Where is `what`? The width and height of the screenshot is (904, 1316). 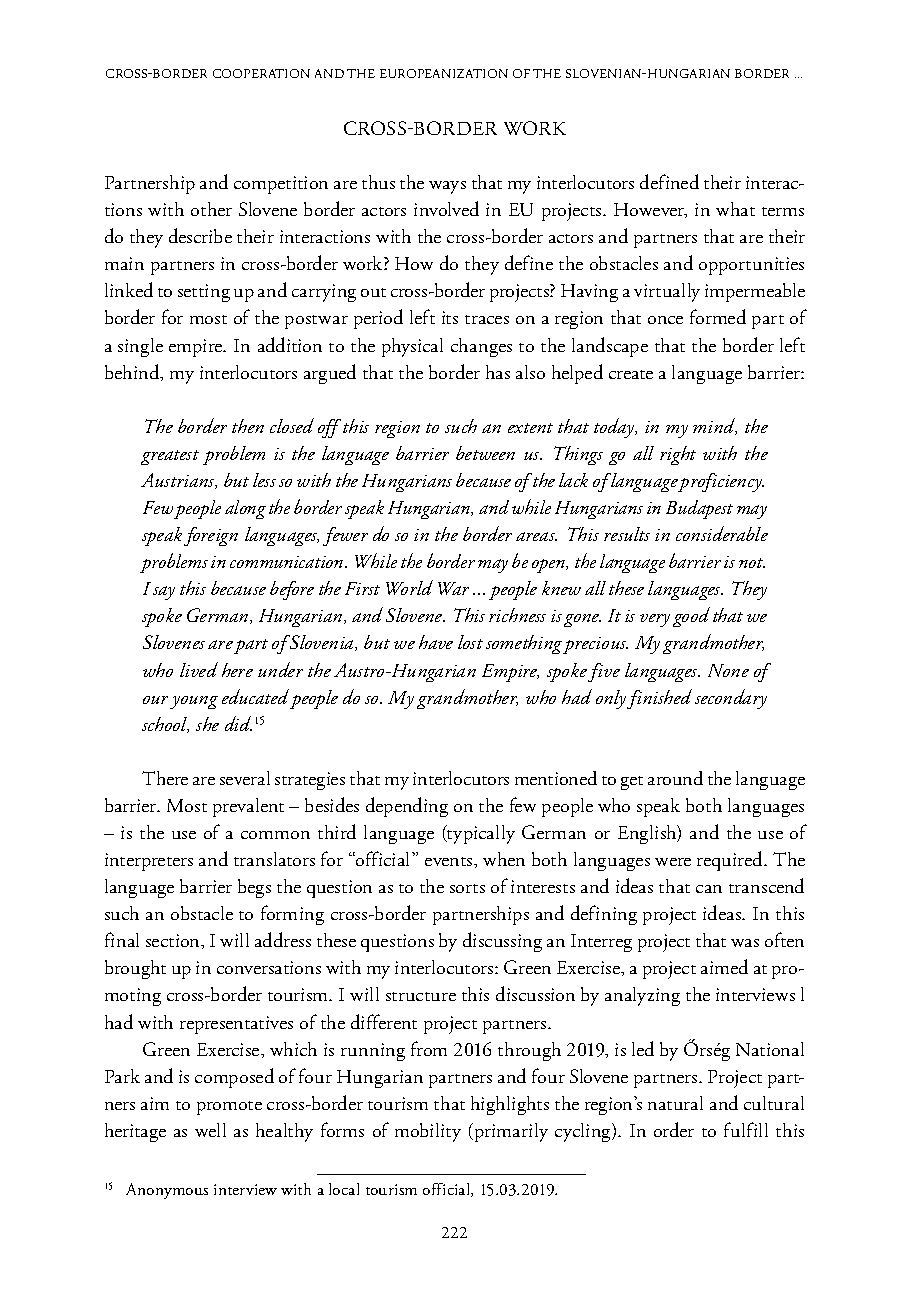 what is located at coordinates (735, 209).
